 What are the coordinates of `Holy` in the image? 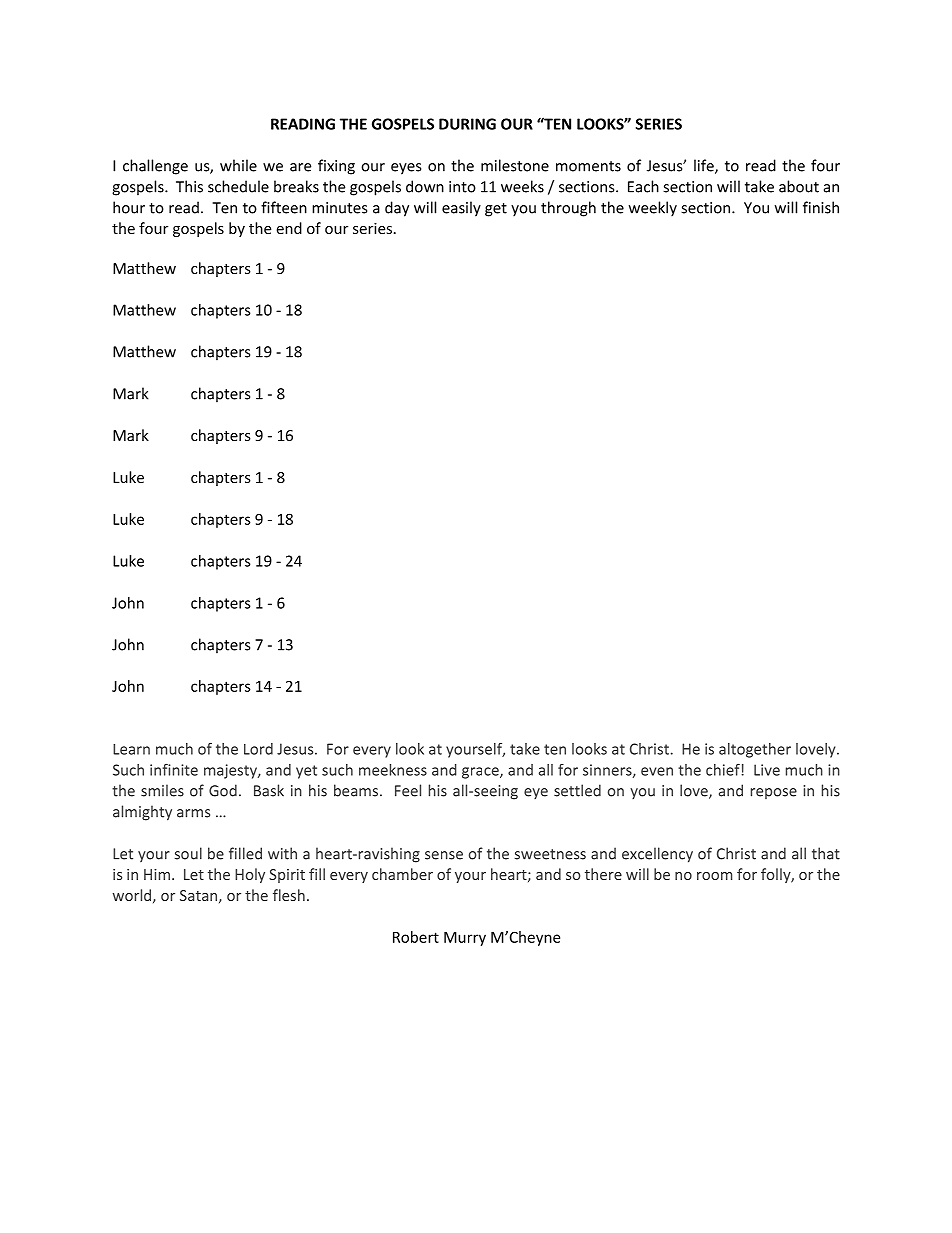 It's located at (250, 875).
